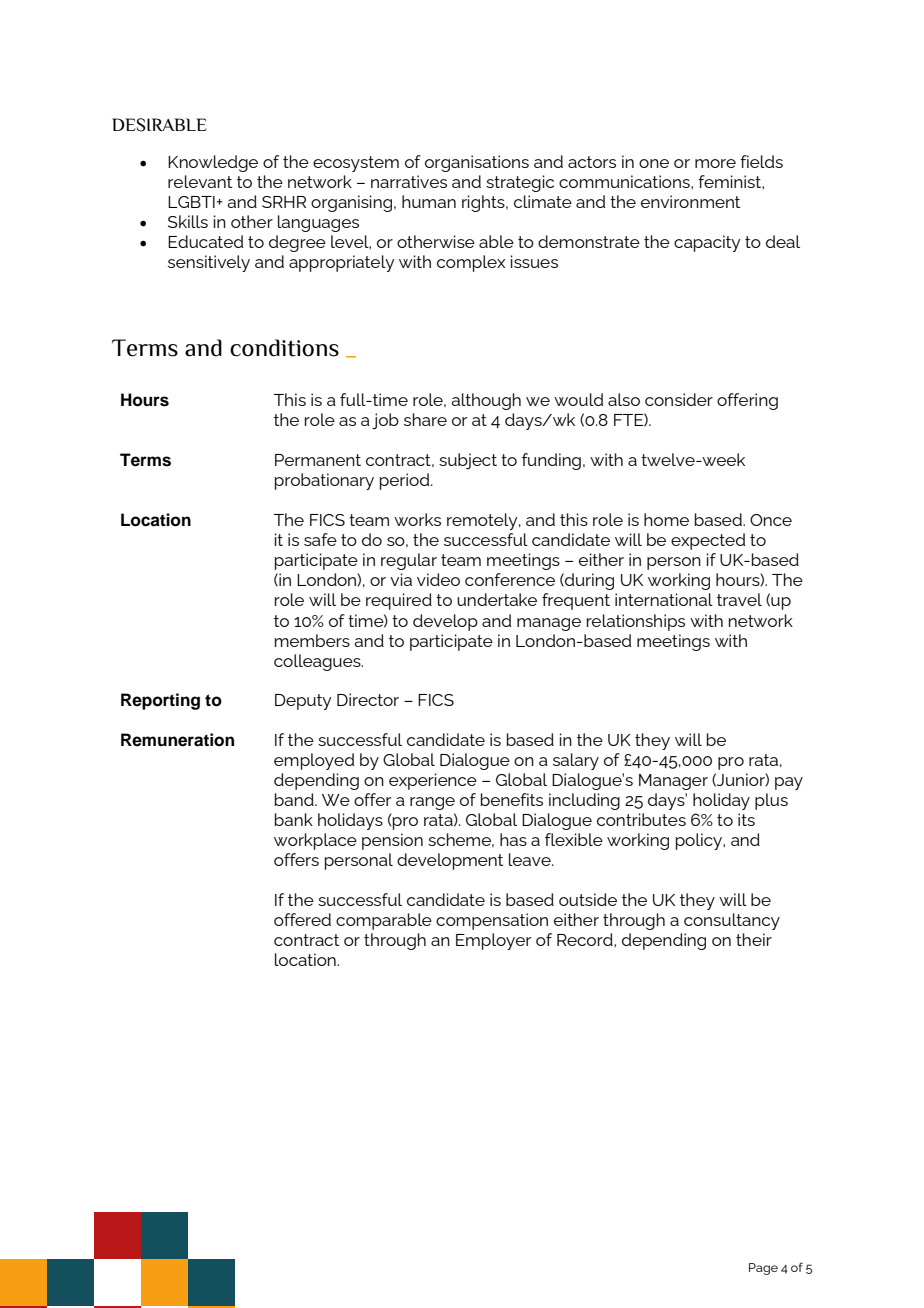 This screenshot has height=1308, width=924. What do you see at coordinates (177, 740) in the screenshot?
I see `Remuneration` at bounding box center [177, 740].
